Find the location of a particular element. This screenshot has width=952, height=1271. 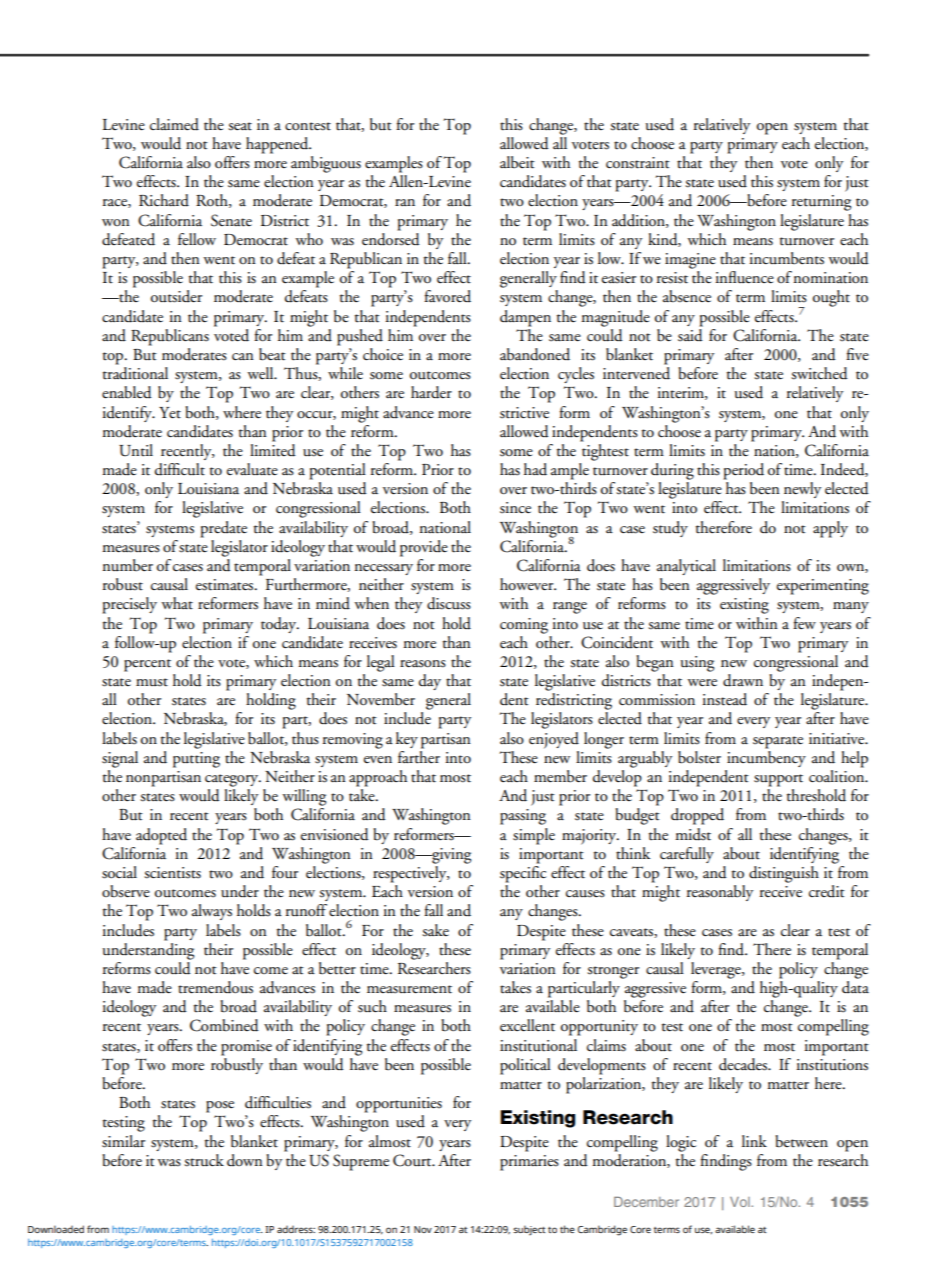

returning is located at coordinates (821, 203).
